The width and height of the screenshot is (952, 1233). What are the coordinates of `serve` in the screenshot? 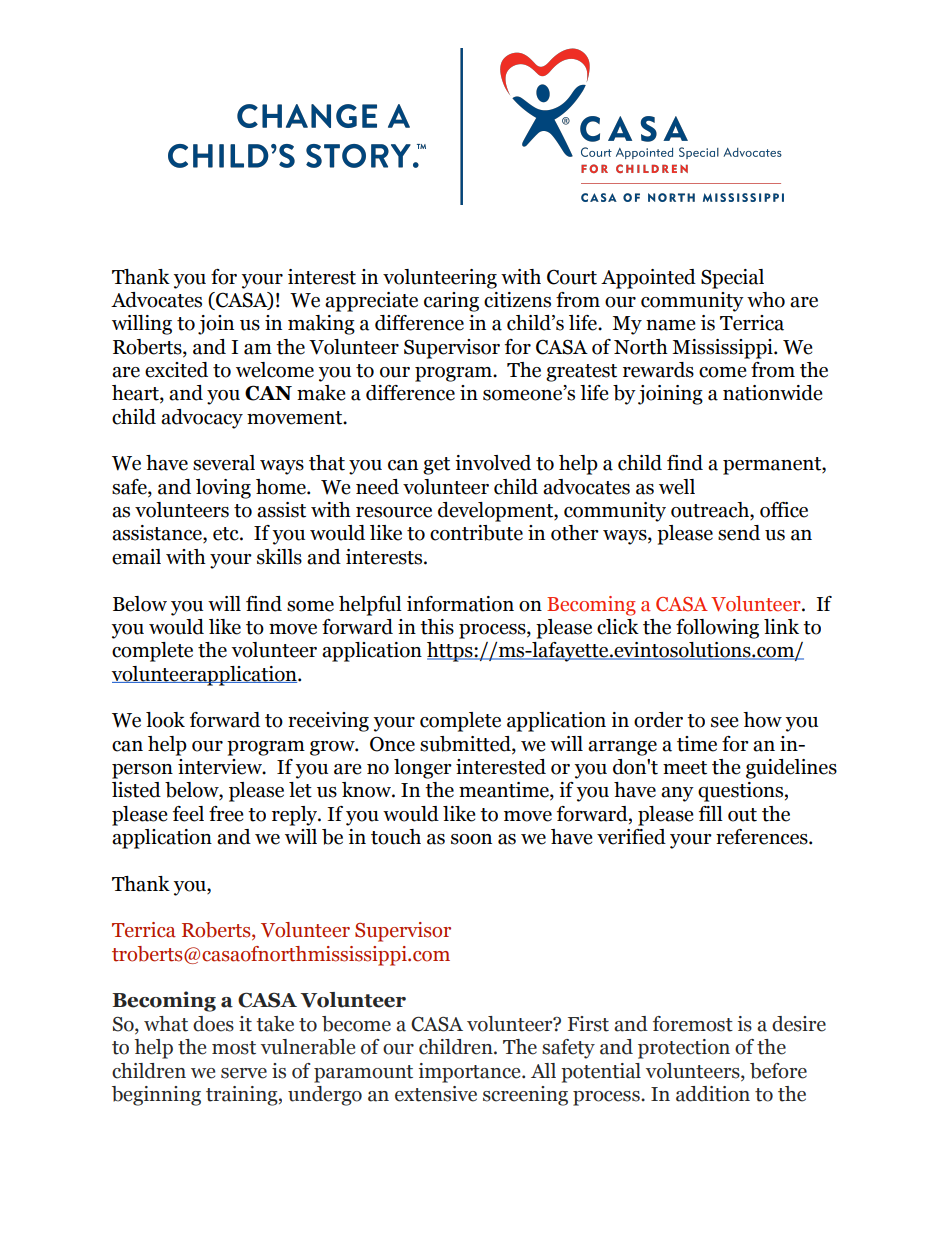 It's located at (244, 1073).
